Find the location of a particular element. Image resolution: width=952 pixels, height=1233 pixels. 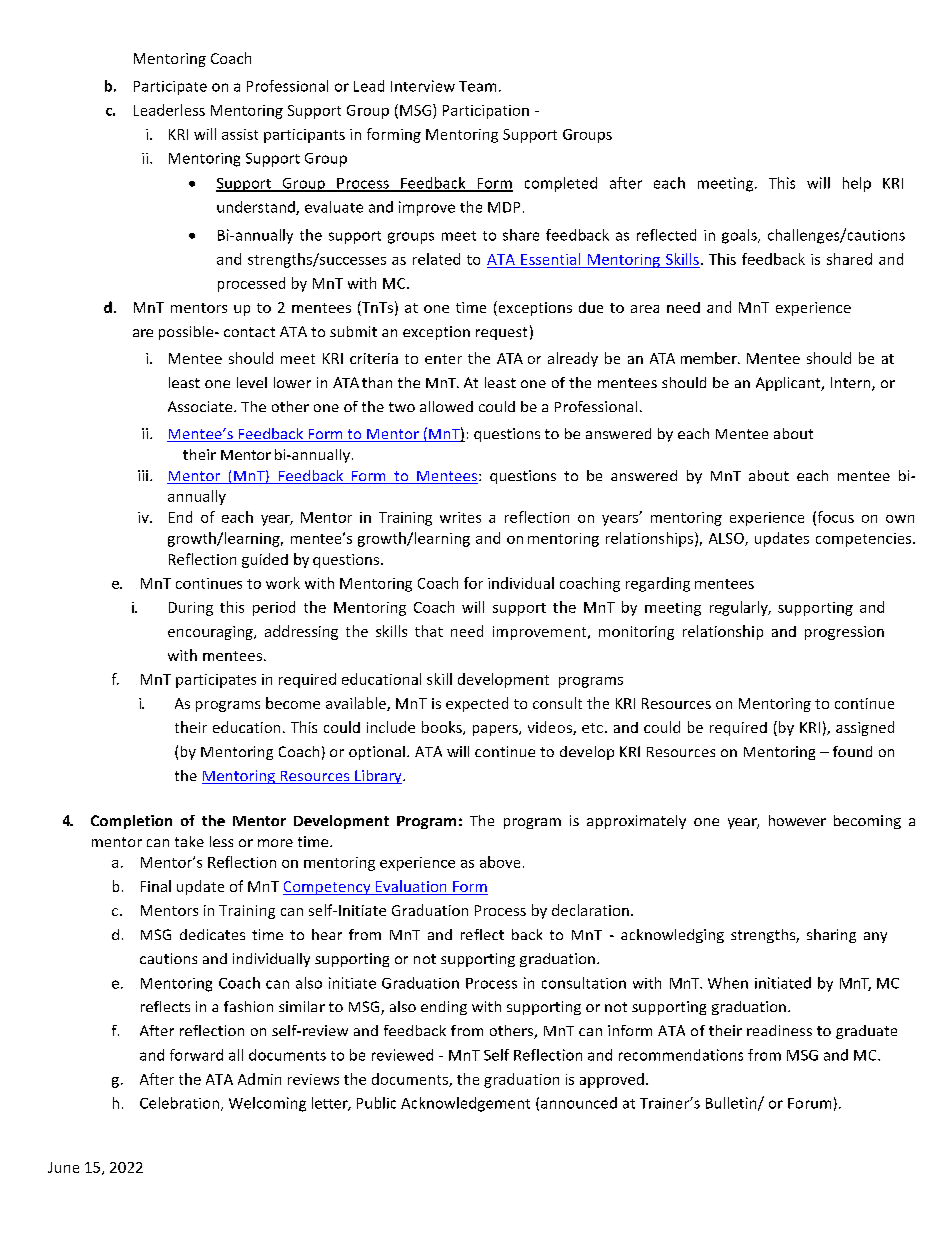

Acknowledgement is located at coordinates (465, 1104).
